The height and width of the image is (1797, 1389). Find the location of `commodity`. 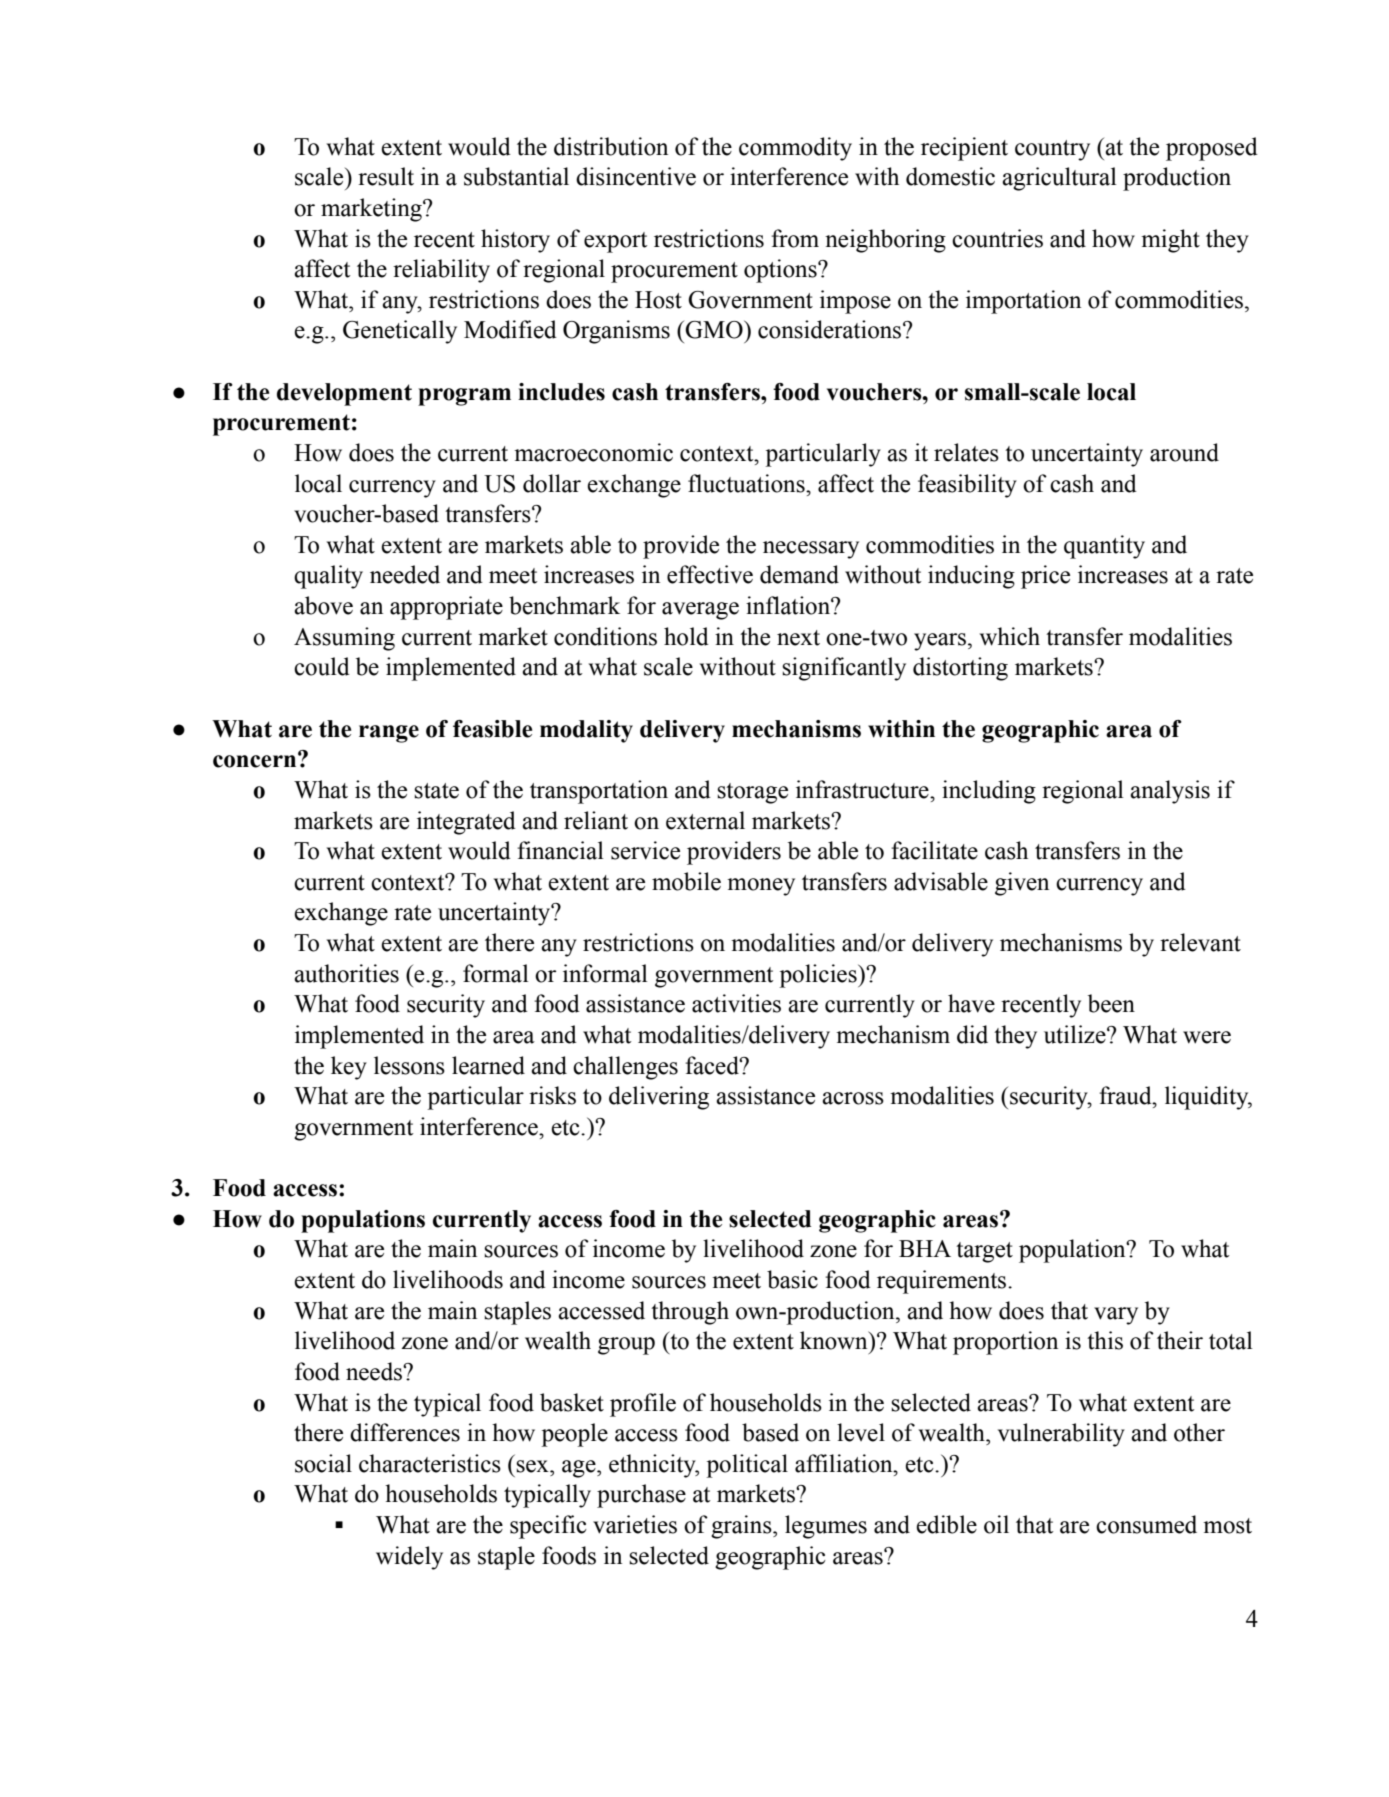

commodity is located at coordinates (795, 149).
